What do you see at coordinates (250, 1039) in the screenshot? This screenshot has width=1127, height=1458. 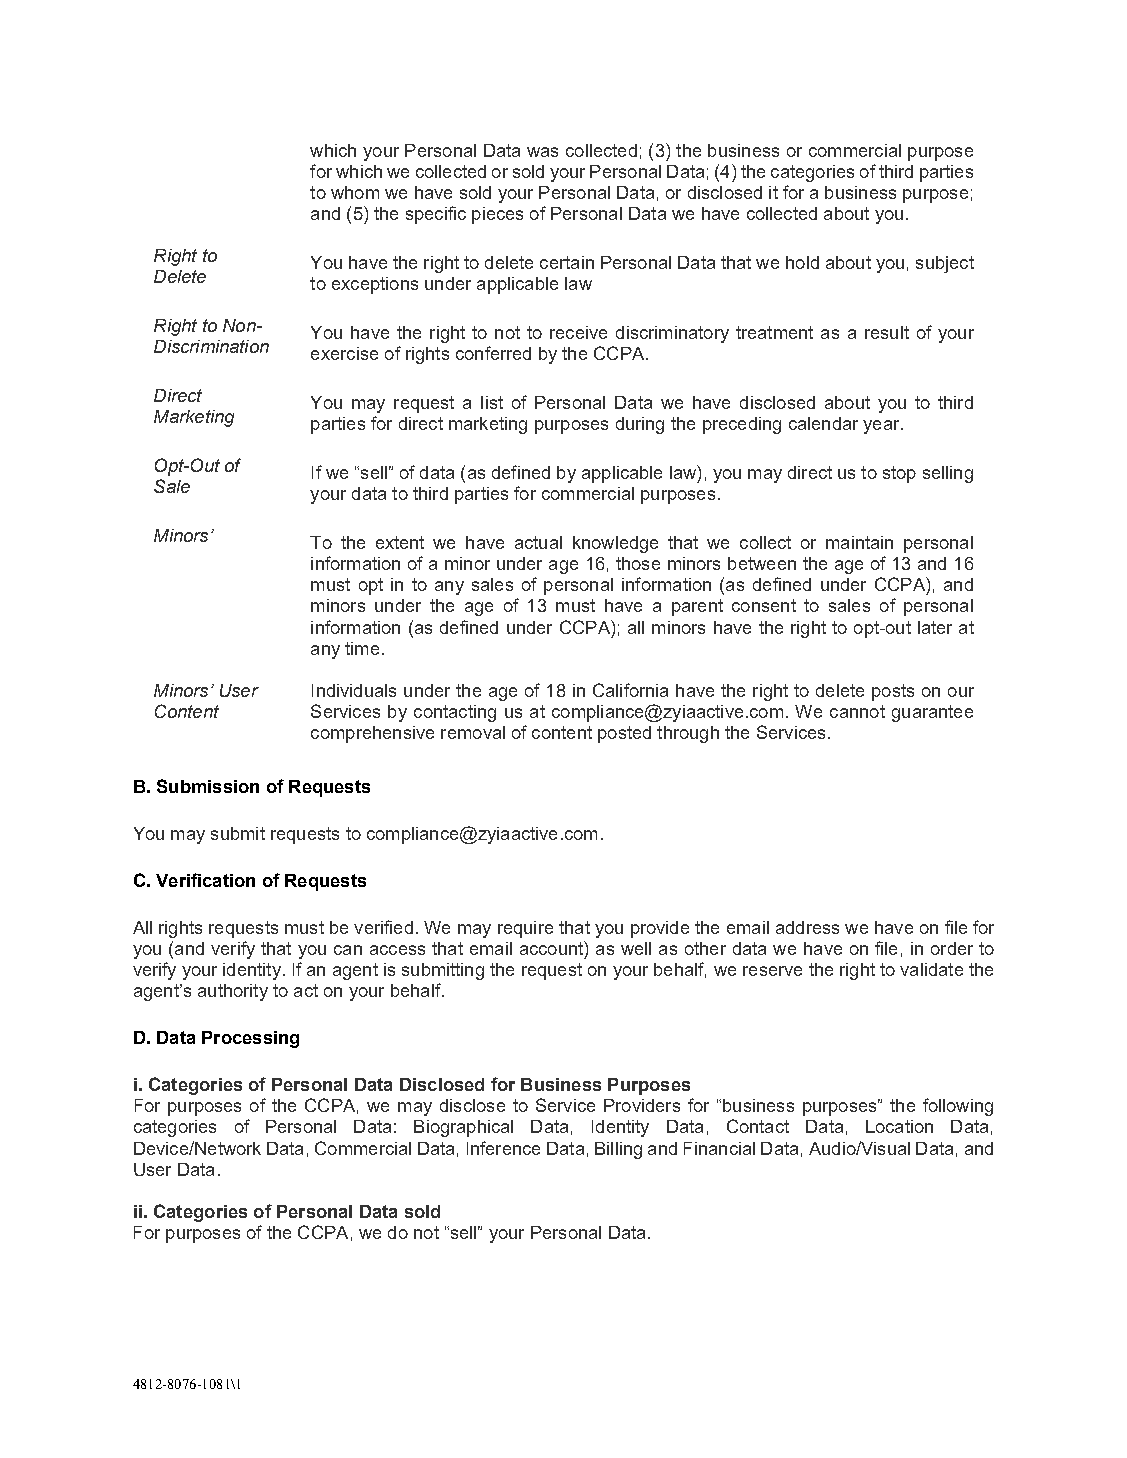 I see `Processing` at bounding box center [250, 1039].
